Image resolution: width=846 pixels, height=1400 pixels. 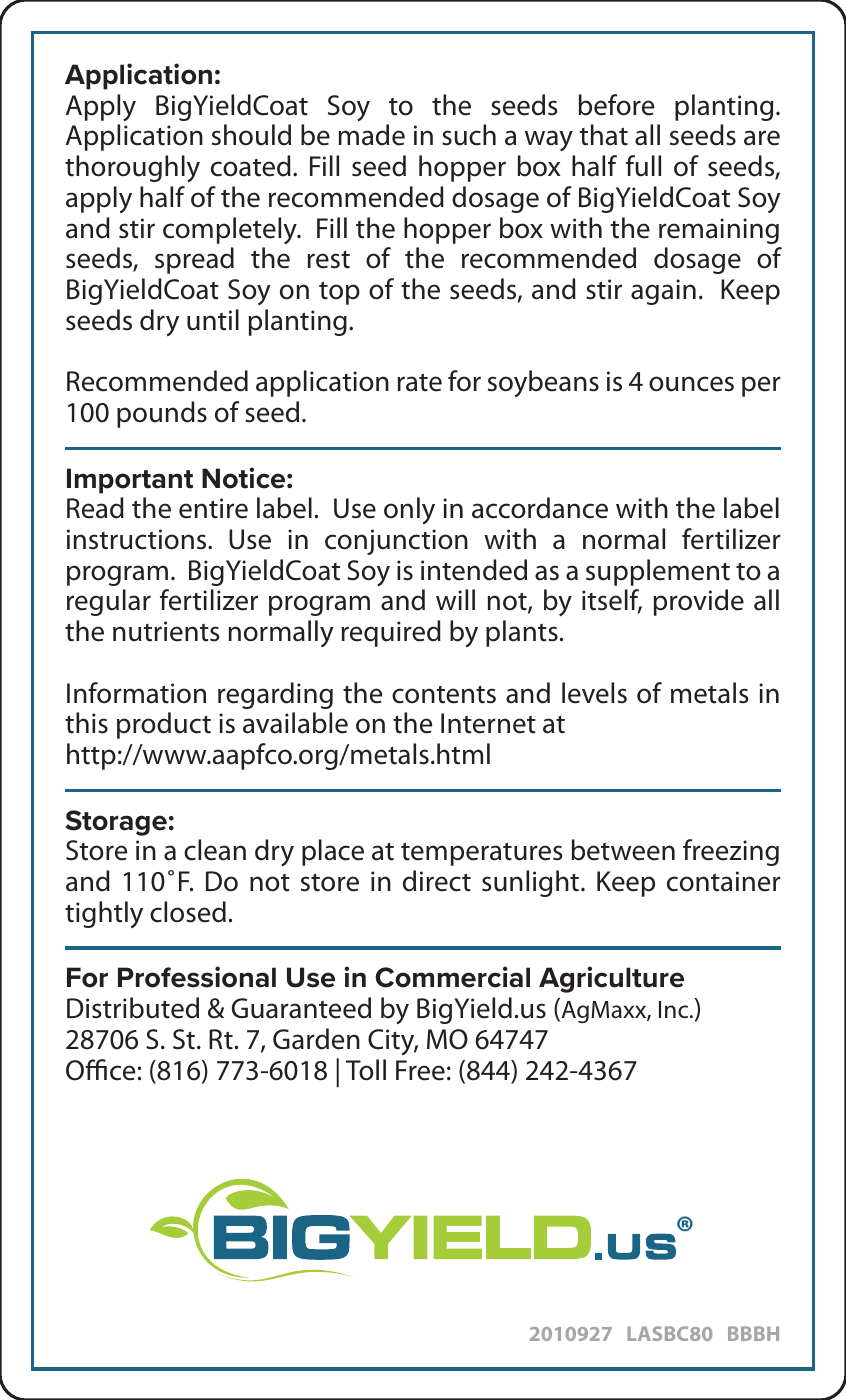 I want to click on full, so click(x=643, y=166).
